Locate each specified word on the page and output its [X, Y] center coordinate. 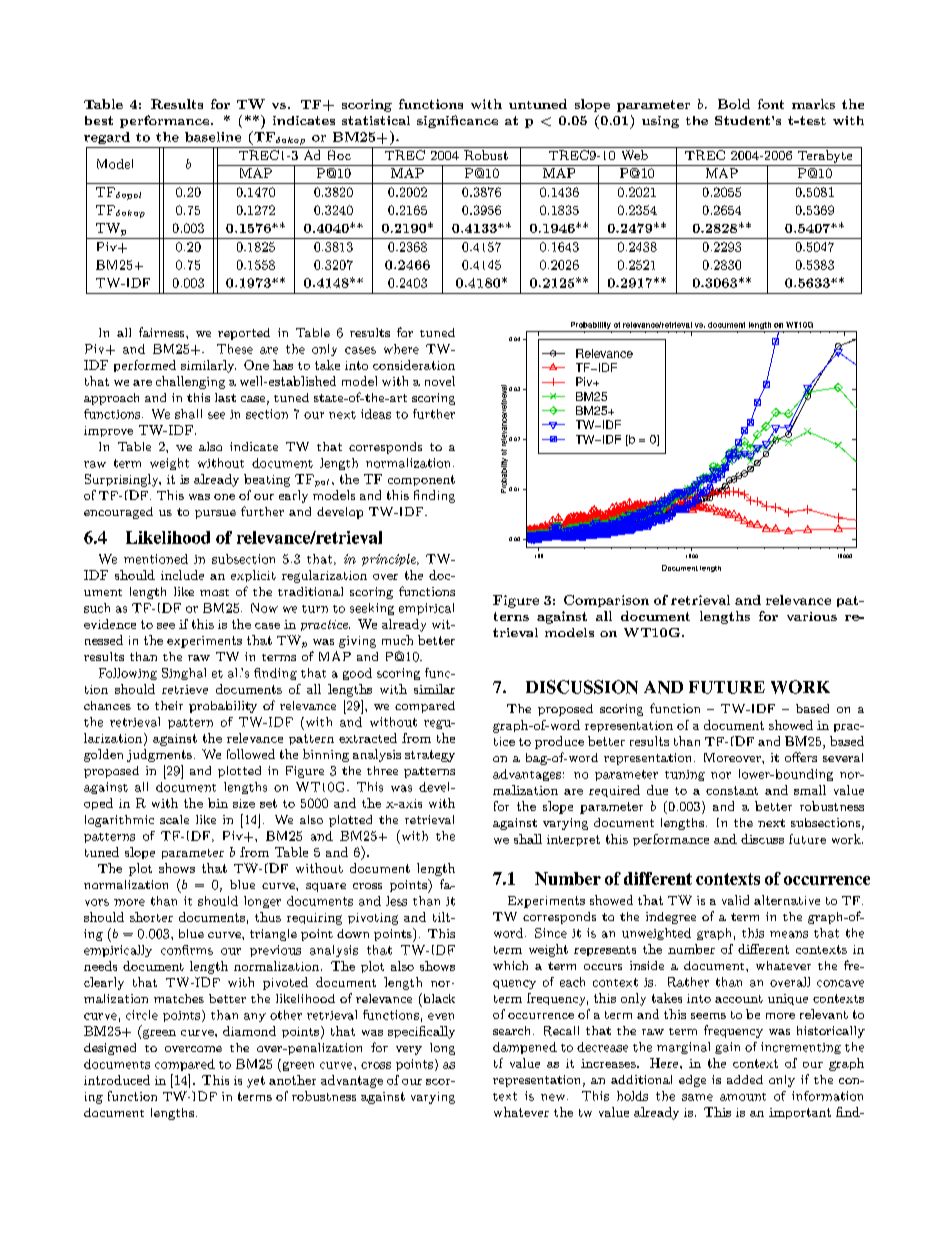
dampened [525, 1048]
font [771, 104]
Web [635, 155]
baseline [213, 137]
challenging [190, 382]
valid [735, 900]
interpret [573, 840]
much [397, 640]
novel [440, 381]
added [745, 1079]
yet [256, 1082]
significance [457, 121]
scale [174, 819]
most [214, 592]
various [812, 616]
